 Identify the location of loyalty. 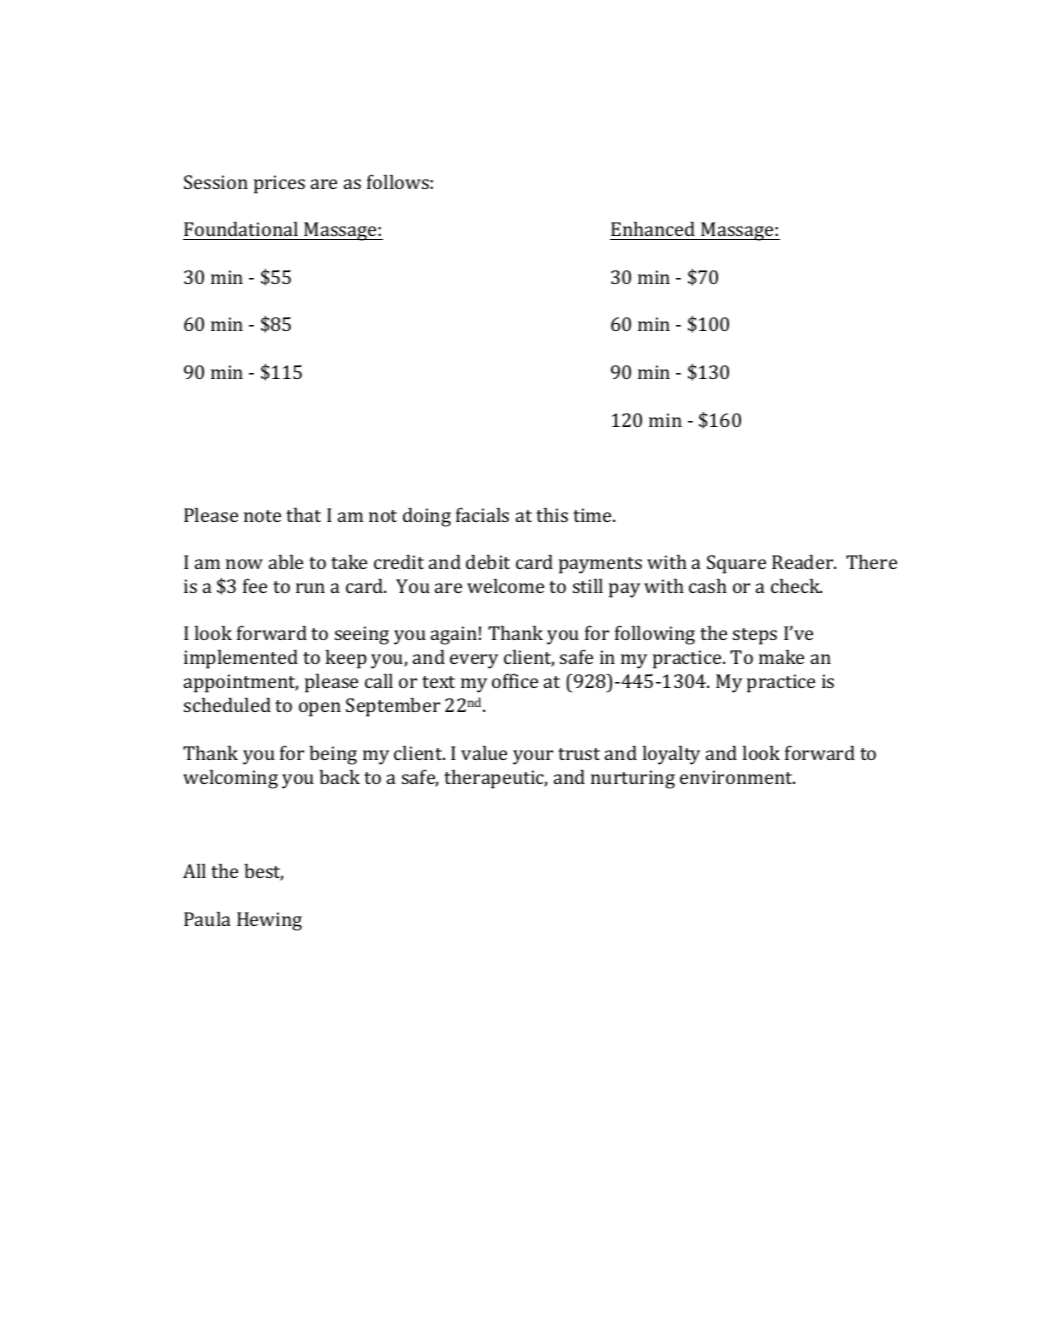
(671, 755).
